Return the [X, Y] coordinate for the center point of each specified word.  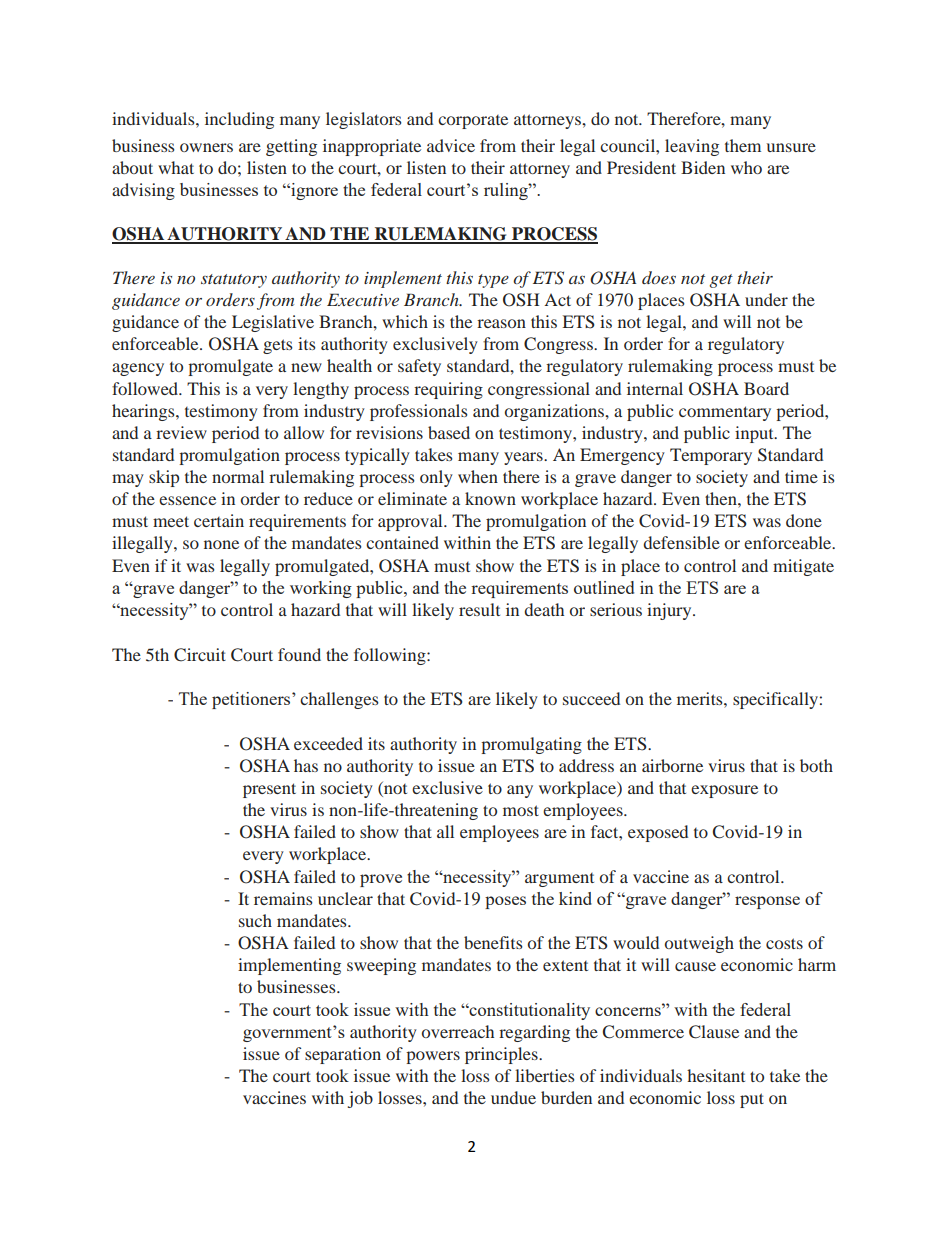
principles [502, 1055]
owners [206, 147]
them [743, 145]
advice [451, 145]
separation [343, 1055]
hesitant [716, 1075]
